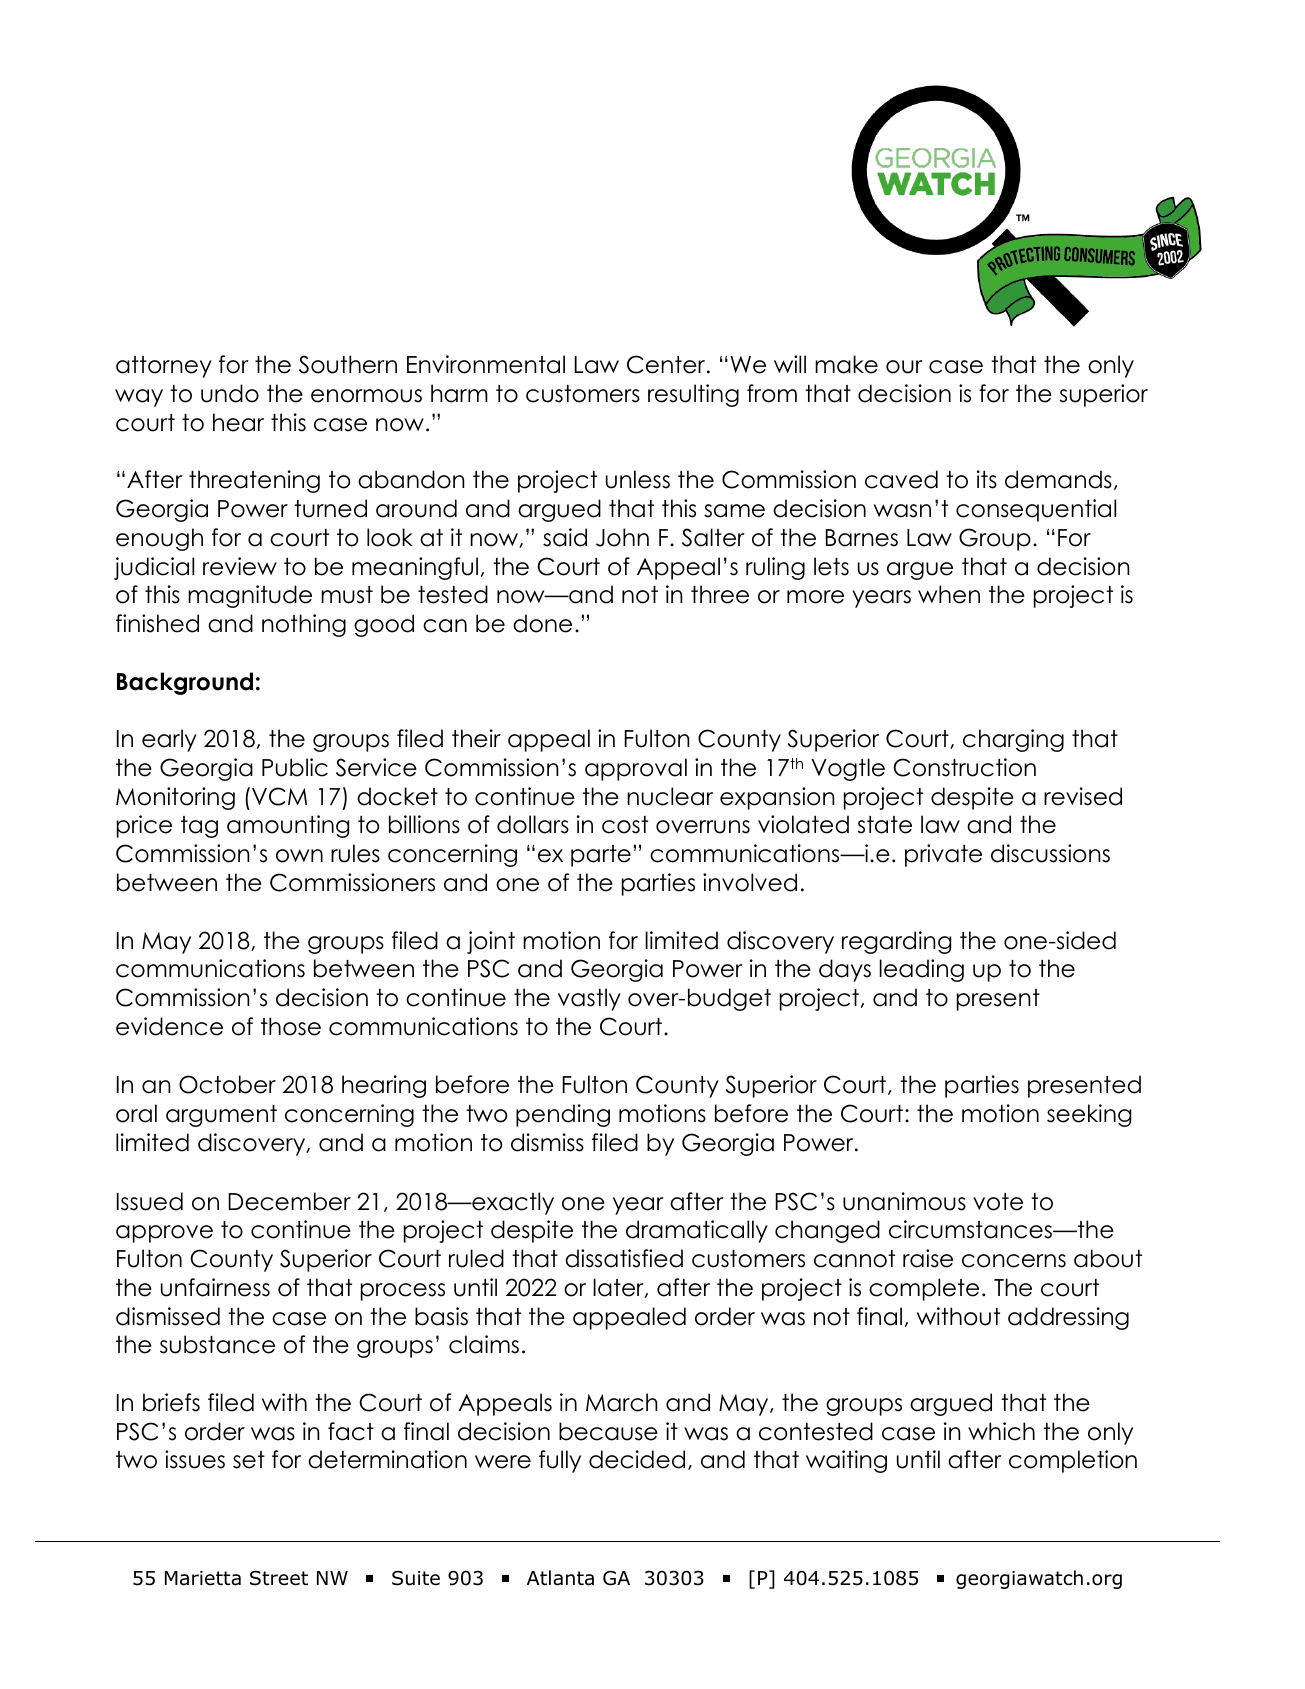 This screenshot has width=1305, height=1689. Describe the element at coordinates (693, 395) in the screenshot. I see `resulting` at that location.
